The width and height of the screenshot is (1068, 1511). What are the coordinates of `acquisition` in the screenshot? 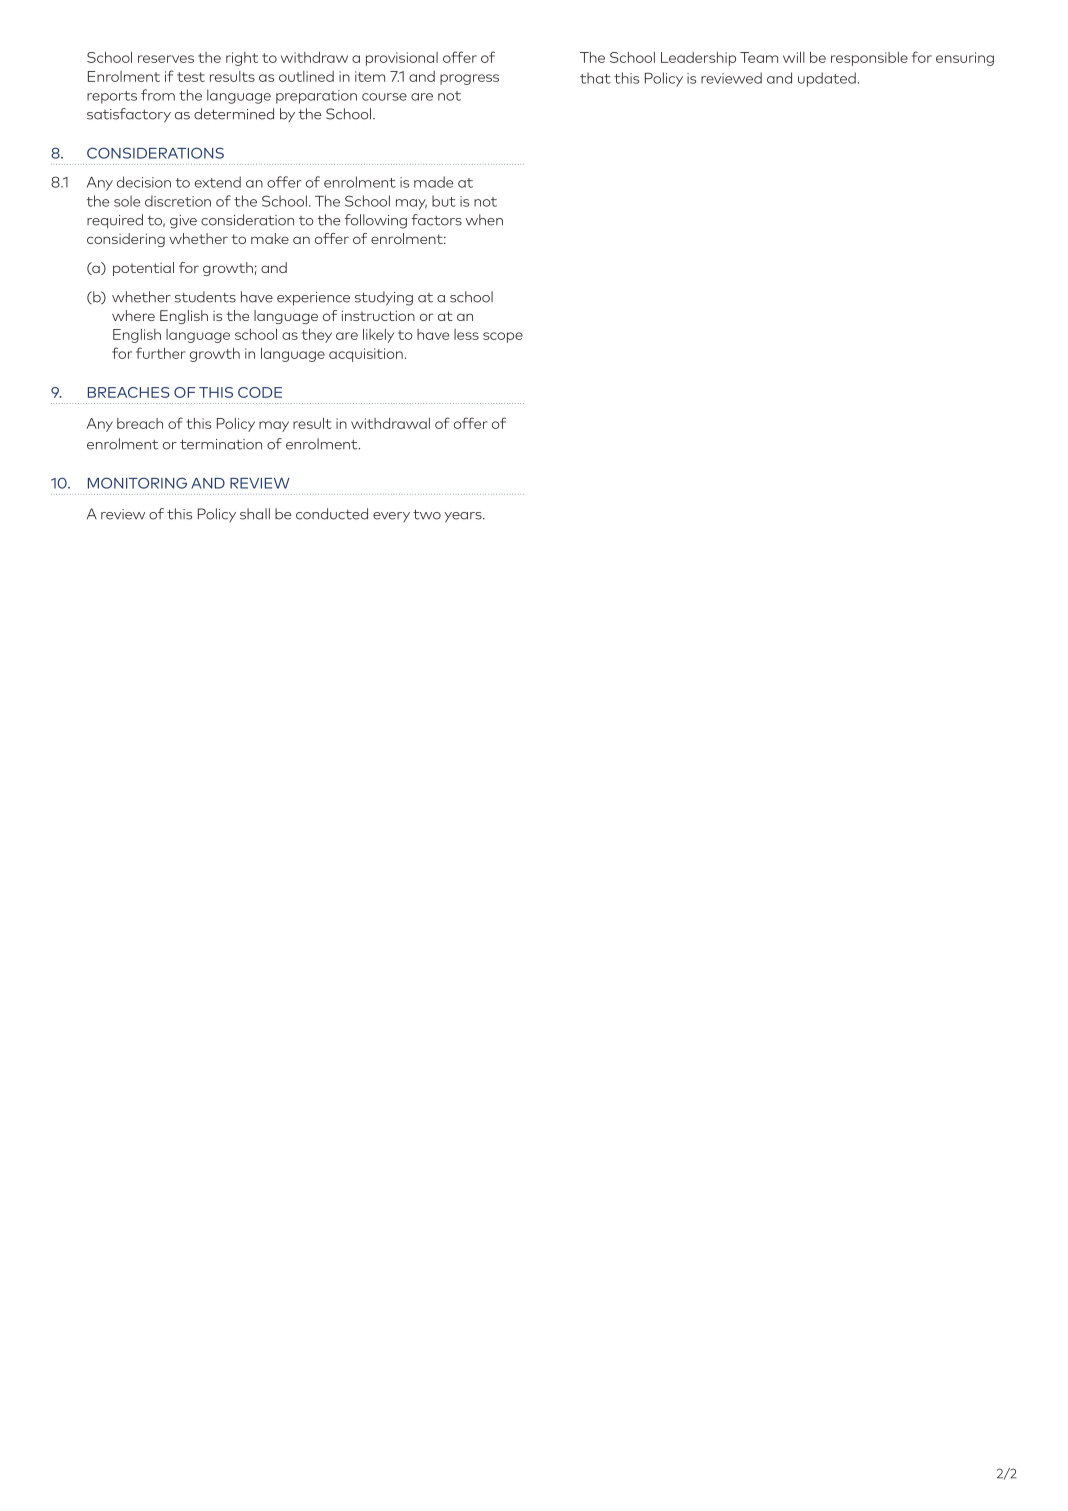 It's located at (366, 355).
